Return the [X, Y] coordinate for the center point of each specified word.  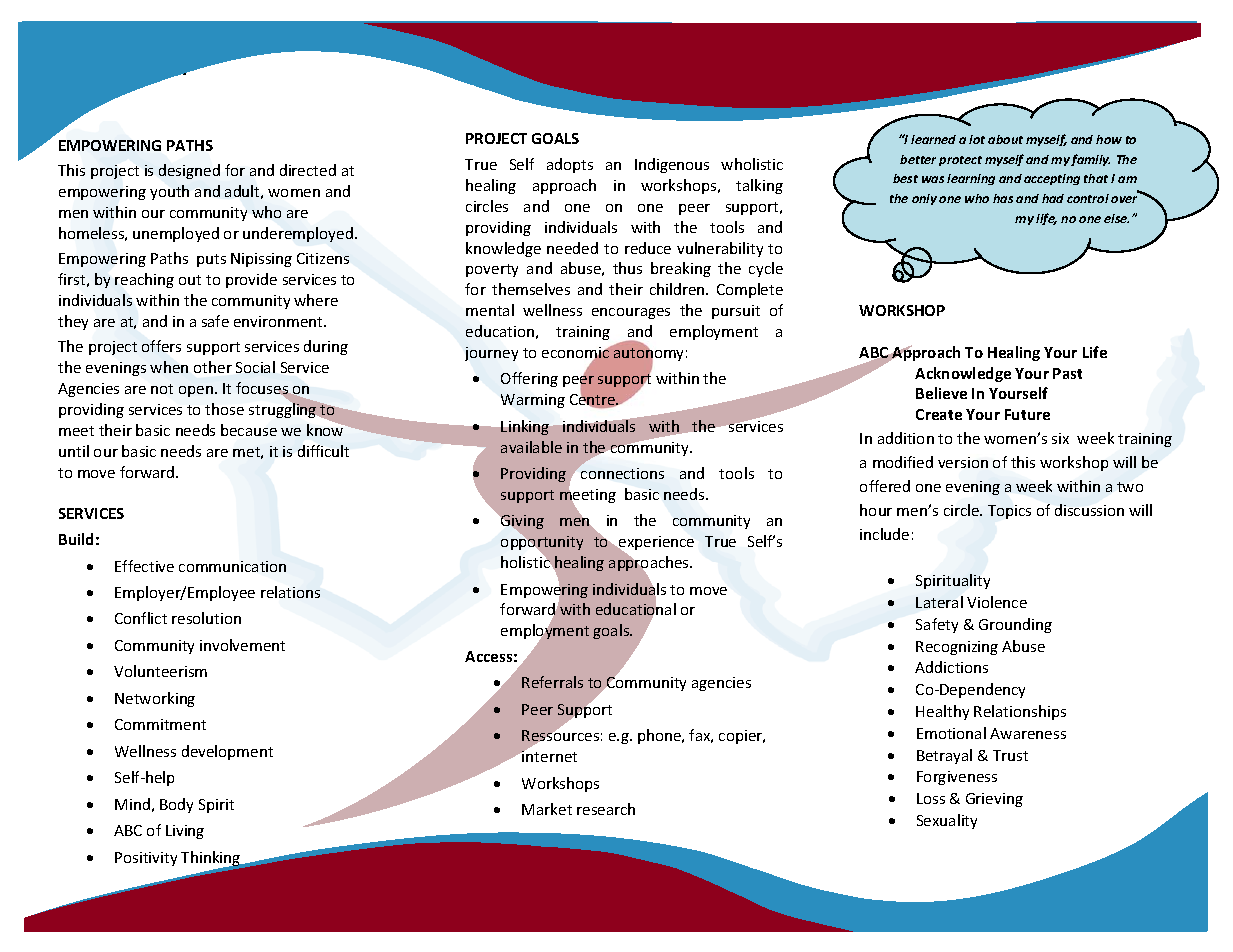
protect [960, 161]
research [606, 809]
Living [185, 832]
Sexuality [947, 821]
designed [189, 171]
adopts [570, 165]
